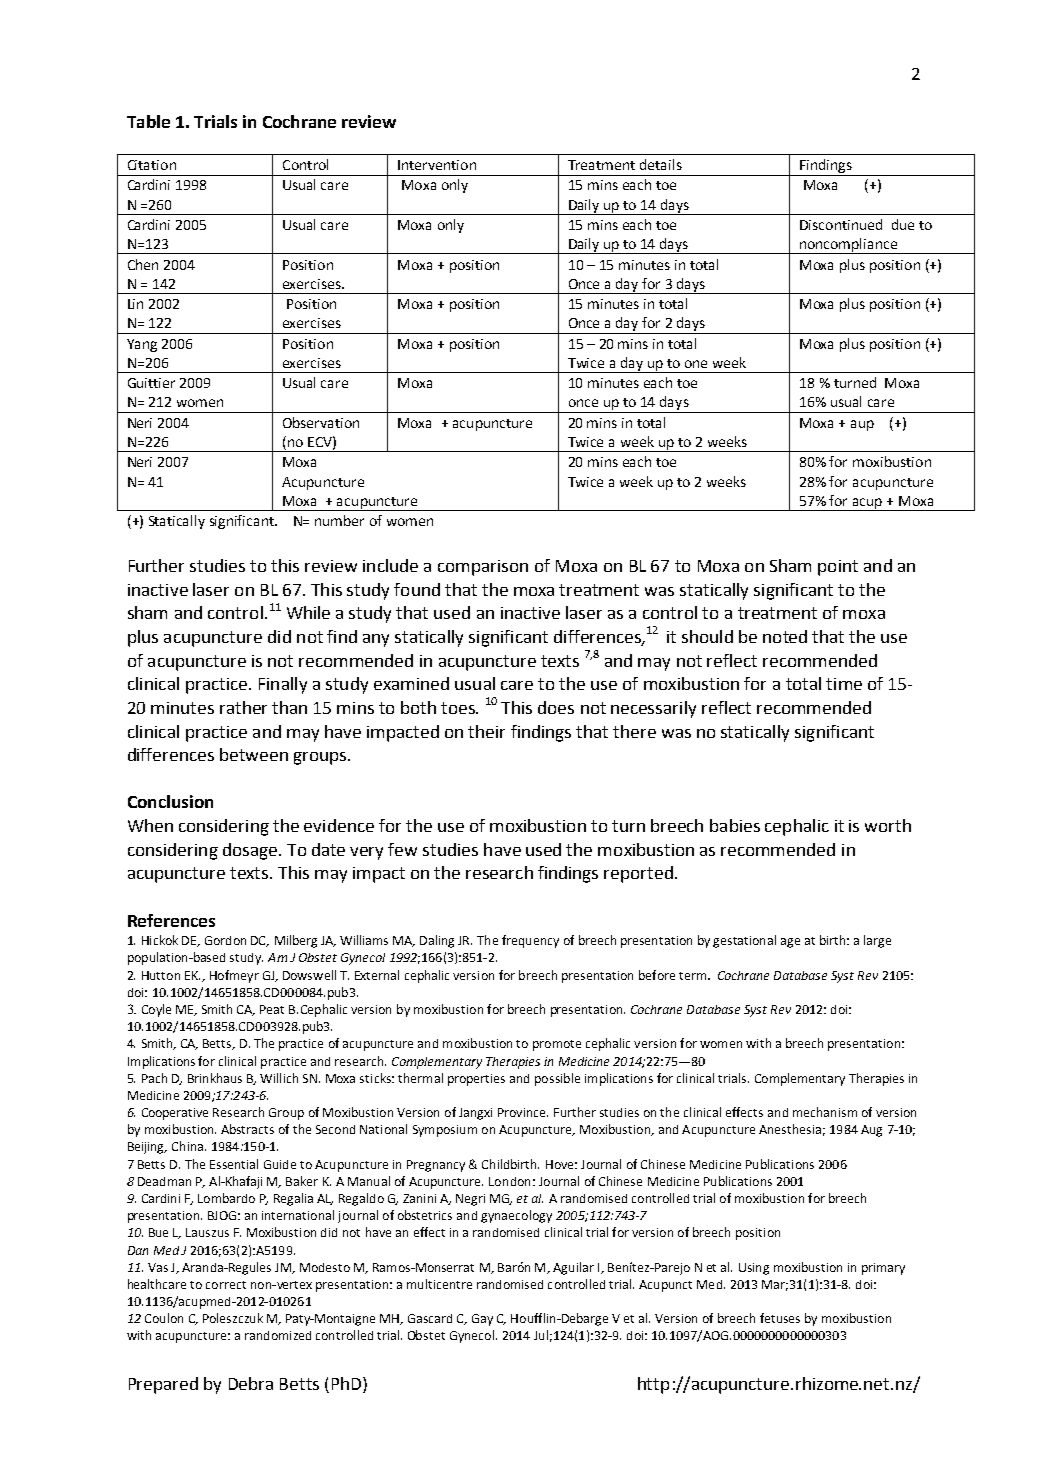  I want to click on Debra, so click(251, 1383).
